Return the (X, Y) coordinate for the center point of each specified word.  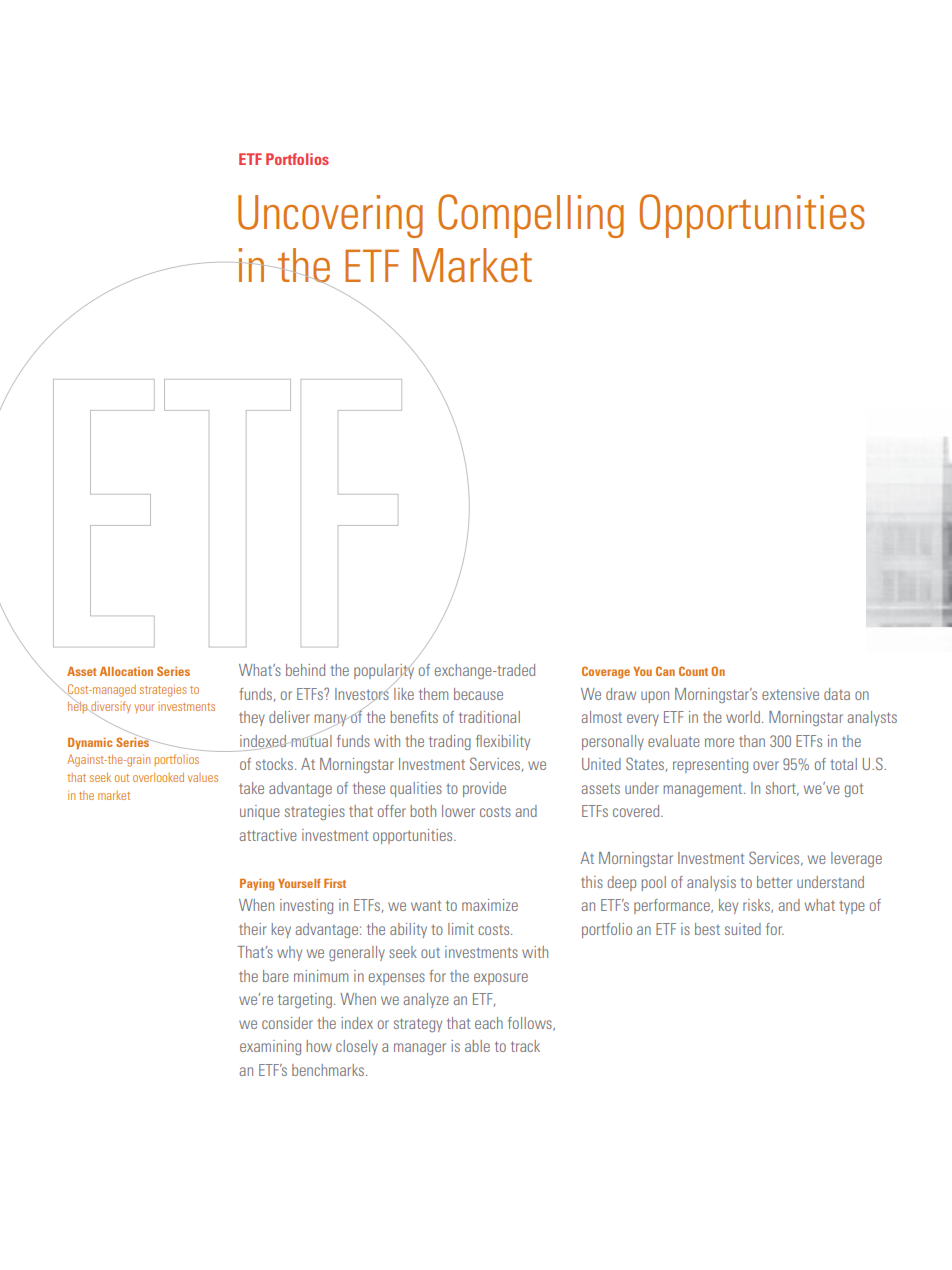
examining (270, 1047)
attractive (268, 835)
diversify (110, 708)
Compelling (531, 216)
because (478, 694)
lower (458, 811)
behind (305, 670)
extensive (790, 694)
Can (665, 671)
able (477, 1046)
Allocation (126, 671)
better (775, 882)
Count (693, 671)
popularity (384, 671)
